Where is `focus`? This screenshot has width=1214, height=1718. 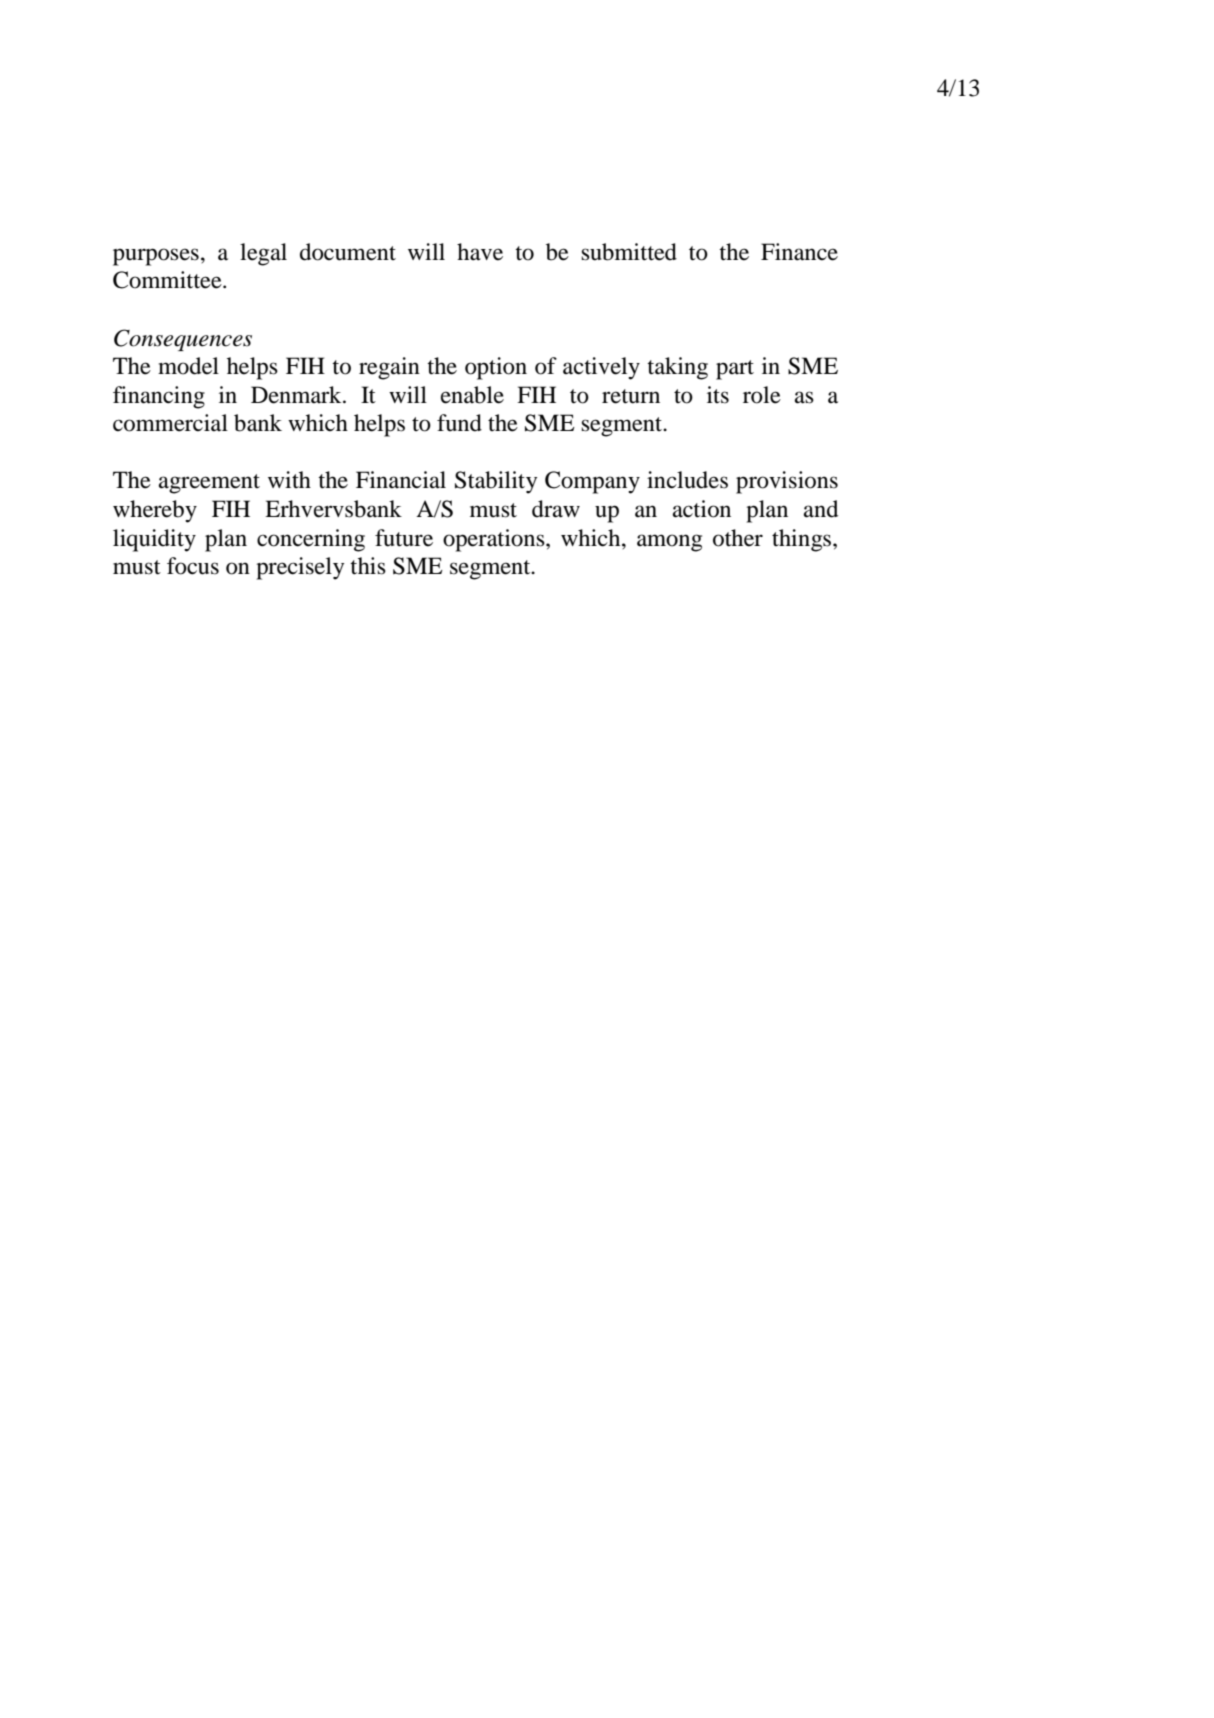
focus is located at coordinates (193, 566).
